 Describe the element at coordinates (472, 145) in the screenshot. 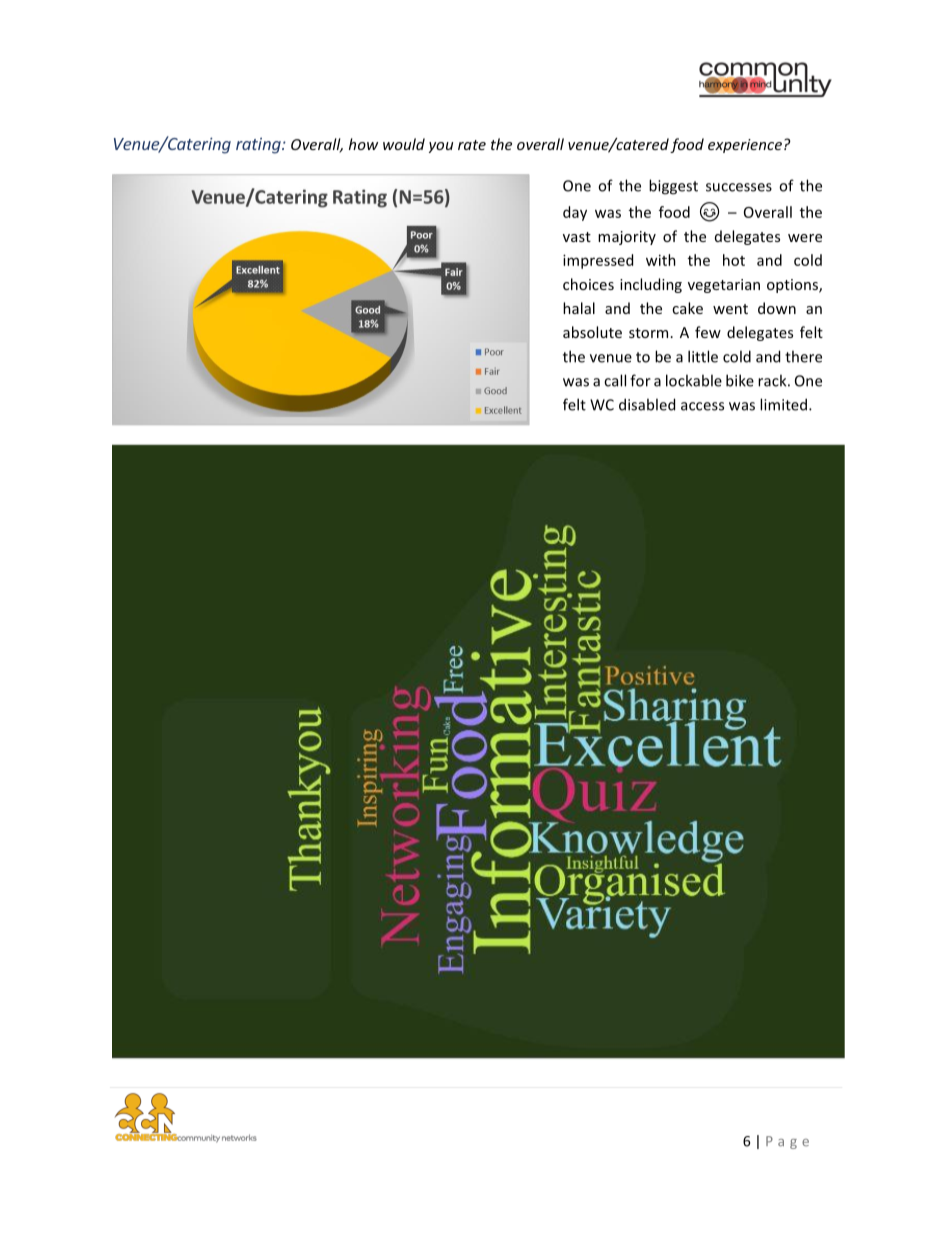

I see `rate` at that location.
